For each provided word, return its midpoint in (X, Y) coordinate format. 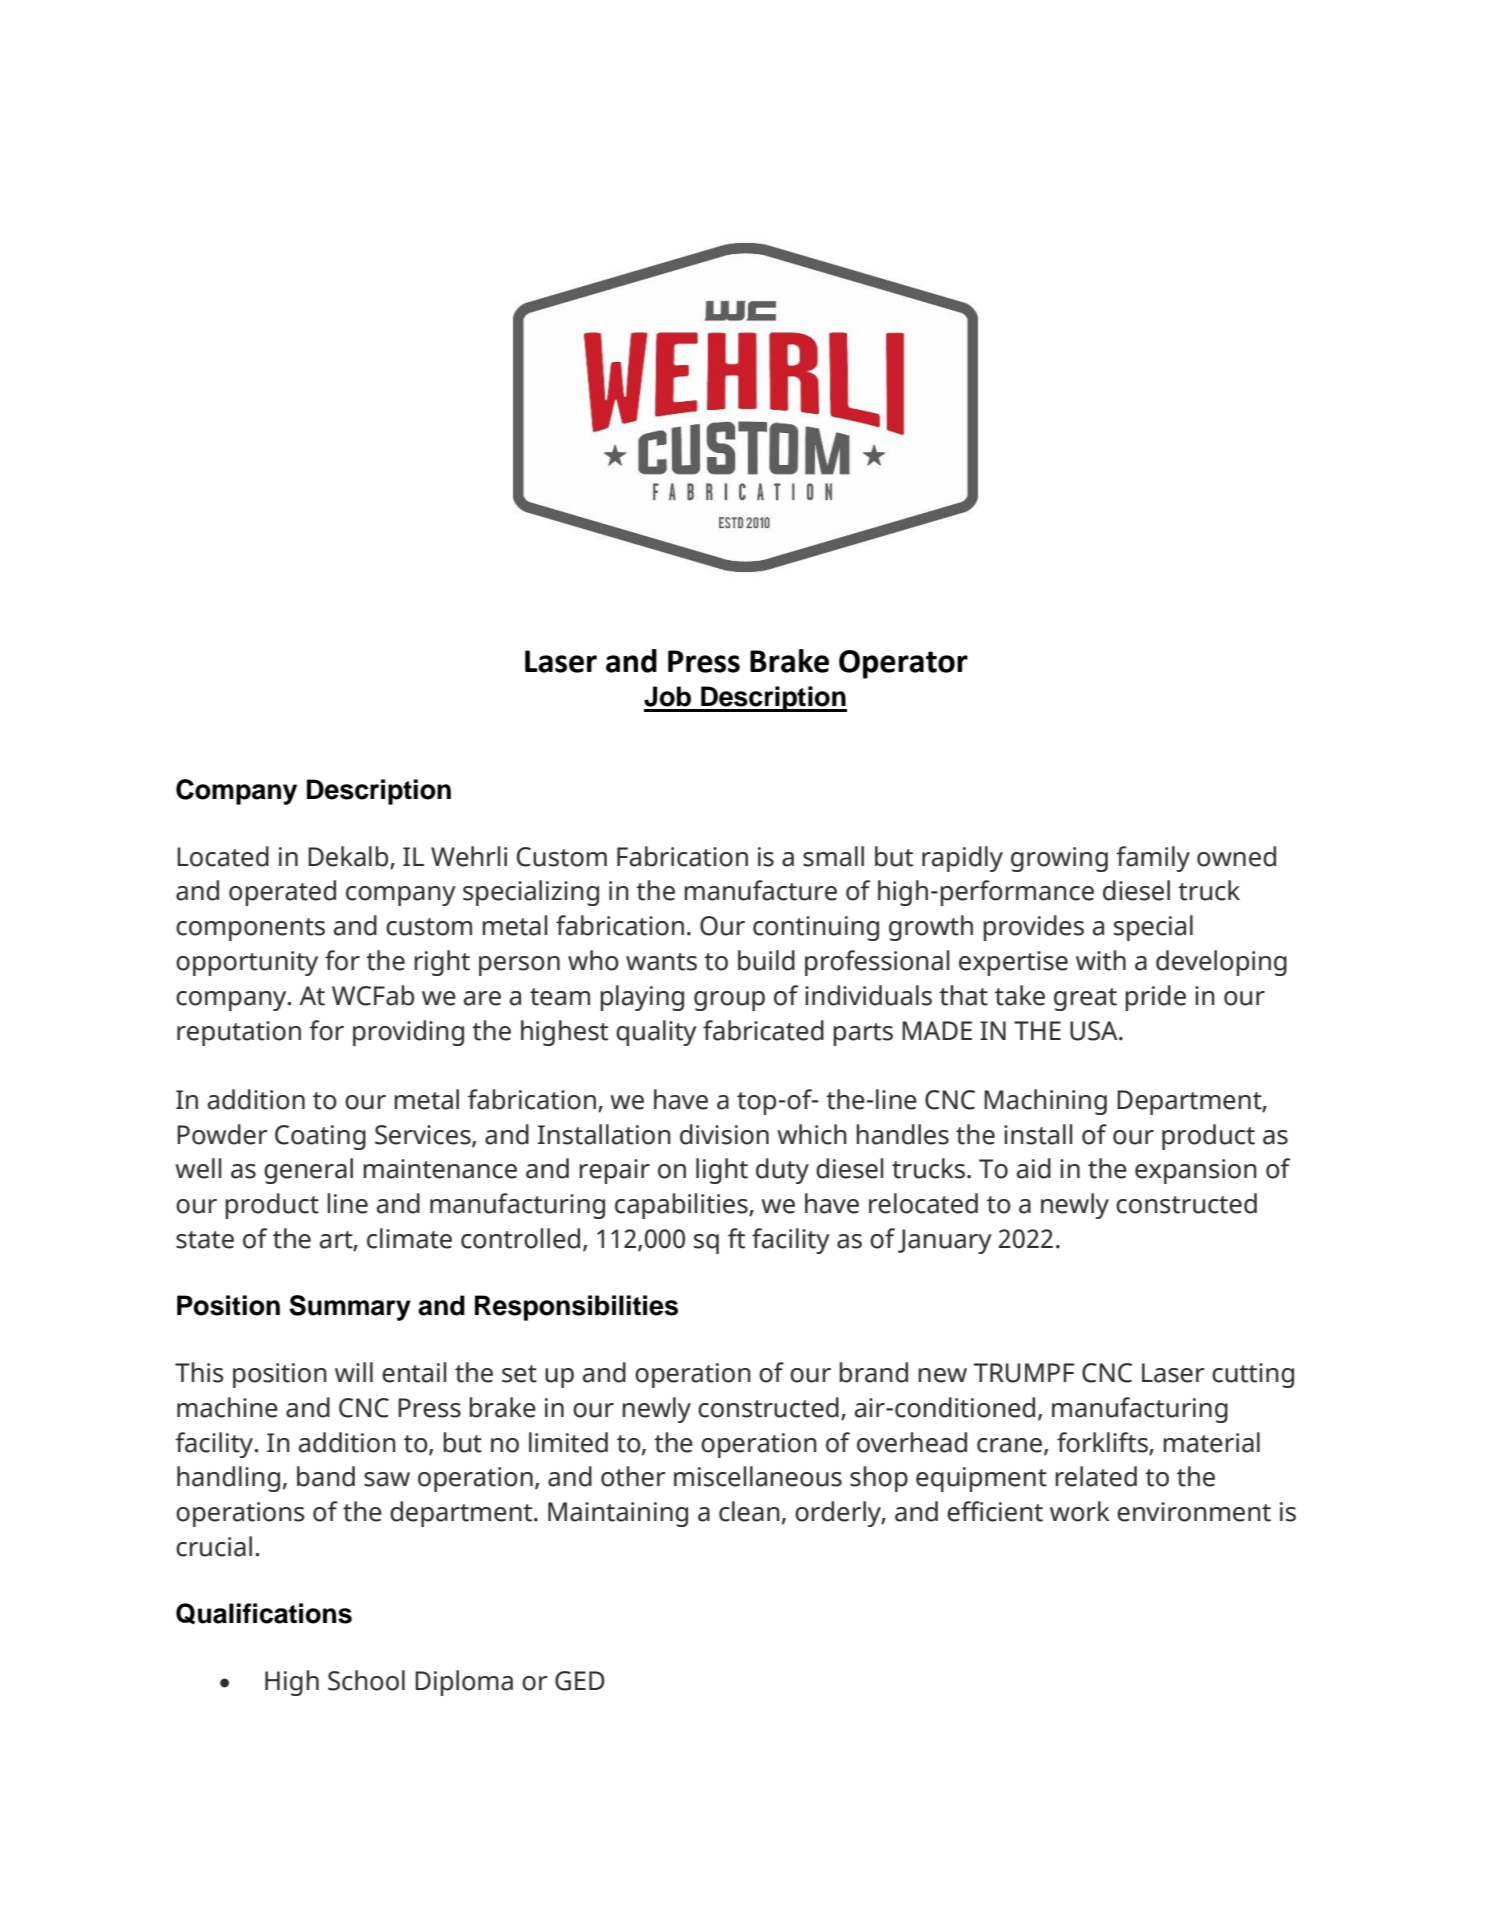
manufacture (760, 890)
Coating (320, 1137)
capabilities (682, 1206)
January (945, 1241)
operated (282, 893)
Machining (1045, 1102)
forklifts (1103, 1443)
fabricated (763, 1030)
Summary (350, 1308)
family (1153, 859)
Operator (903, 664)
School (366, 1680)
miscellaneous (758, 1476)
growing (1059, 859)
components (250, 929)
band (326, 1476)
